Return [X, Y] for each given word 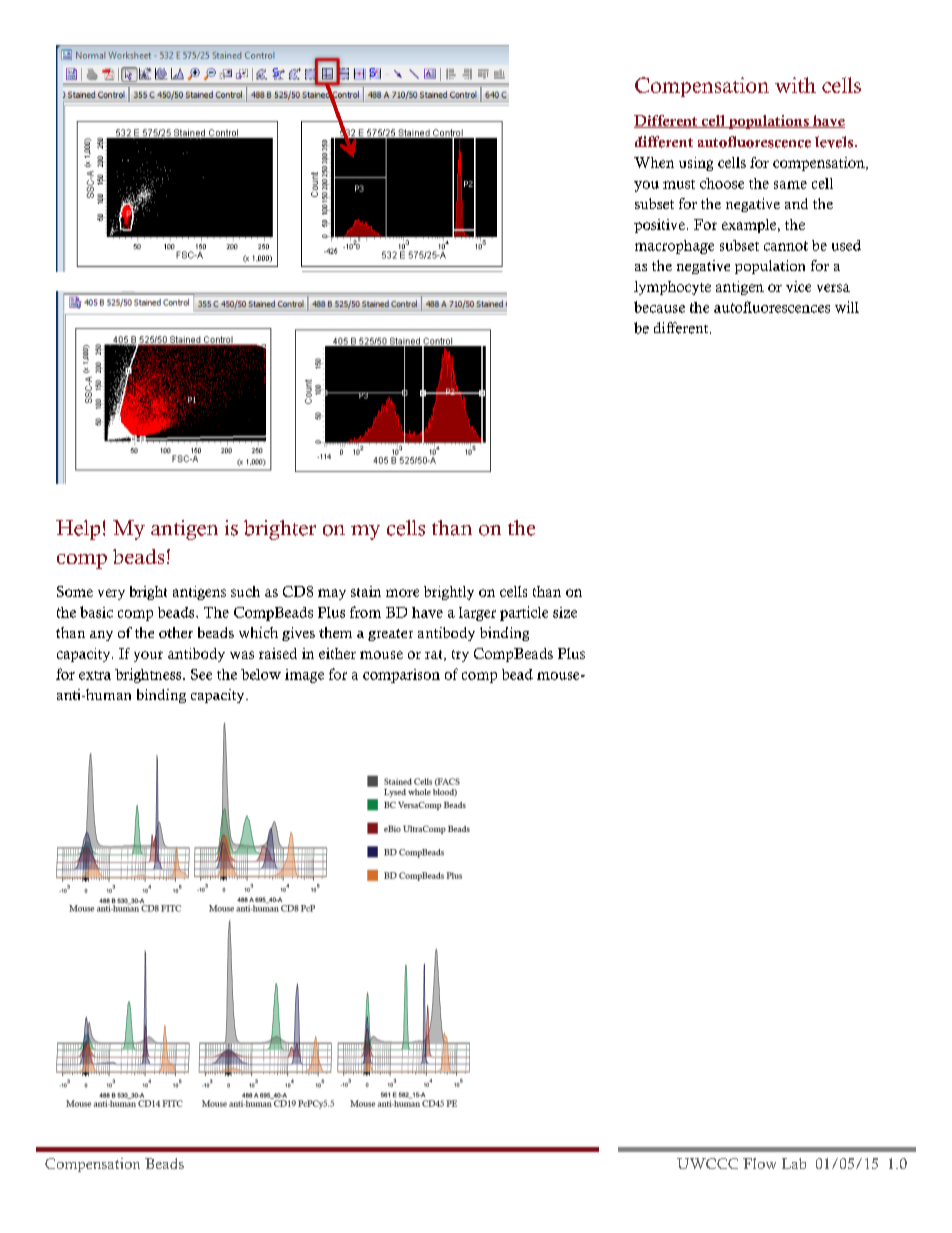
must [679, 184]
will [847, 307]
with [795, 85]
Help [78, 530]
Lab [794, 1163]
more [402, 593]
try [460, 656]
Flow [759, 1163]
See [201, 674]
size [565, 612]
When [654, 162]
